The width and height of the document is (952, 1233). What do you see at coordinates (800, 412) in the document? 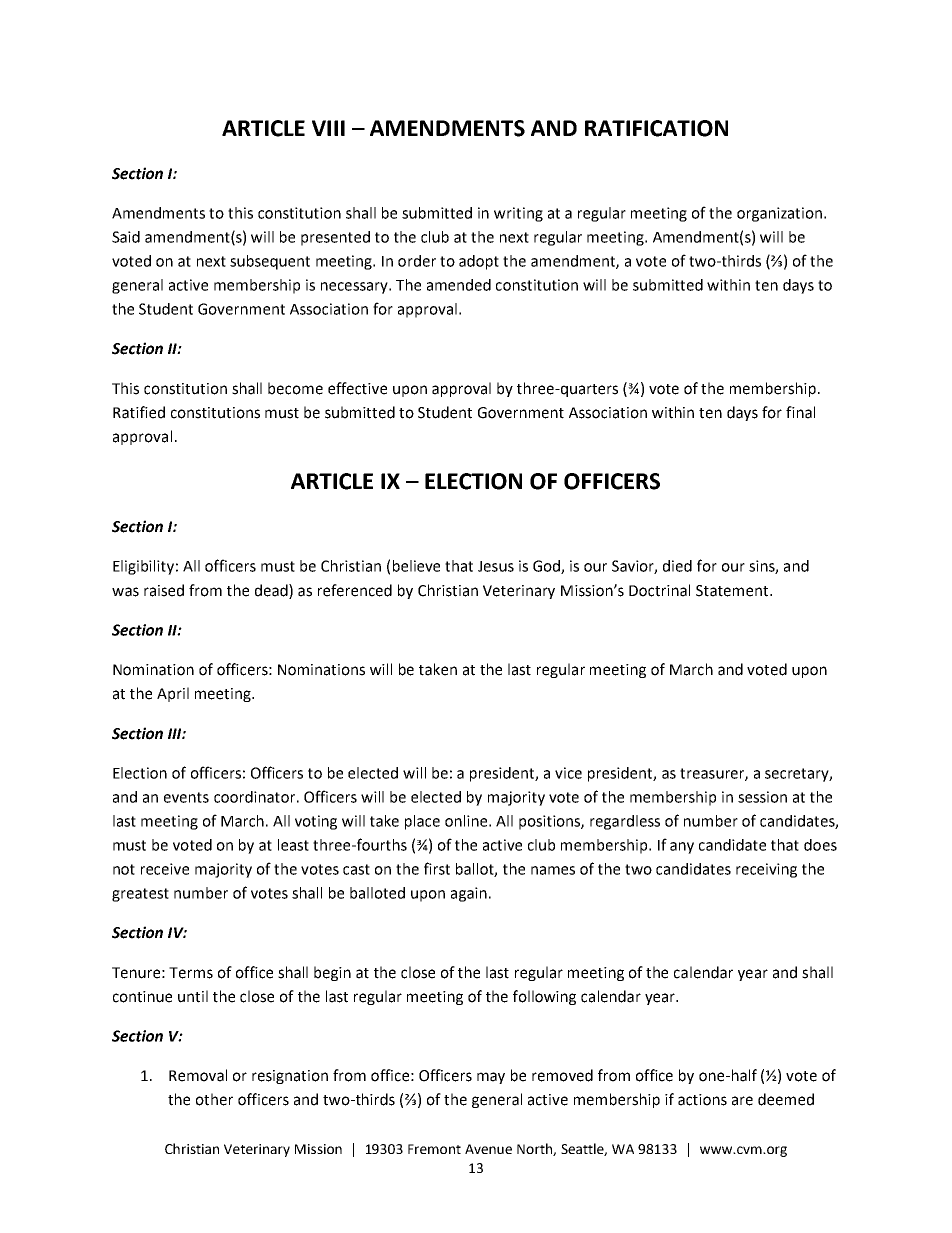
I see `final` at bounding box center [800, 412].
